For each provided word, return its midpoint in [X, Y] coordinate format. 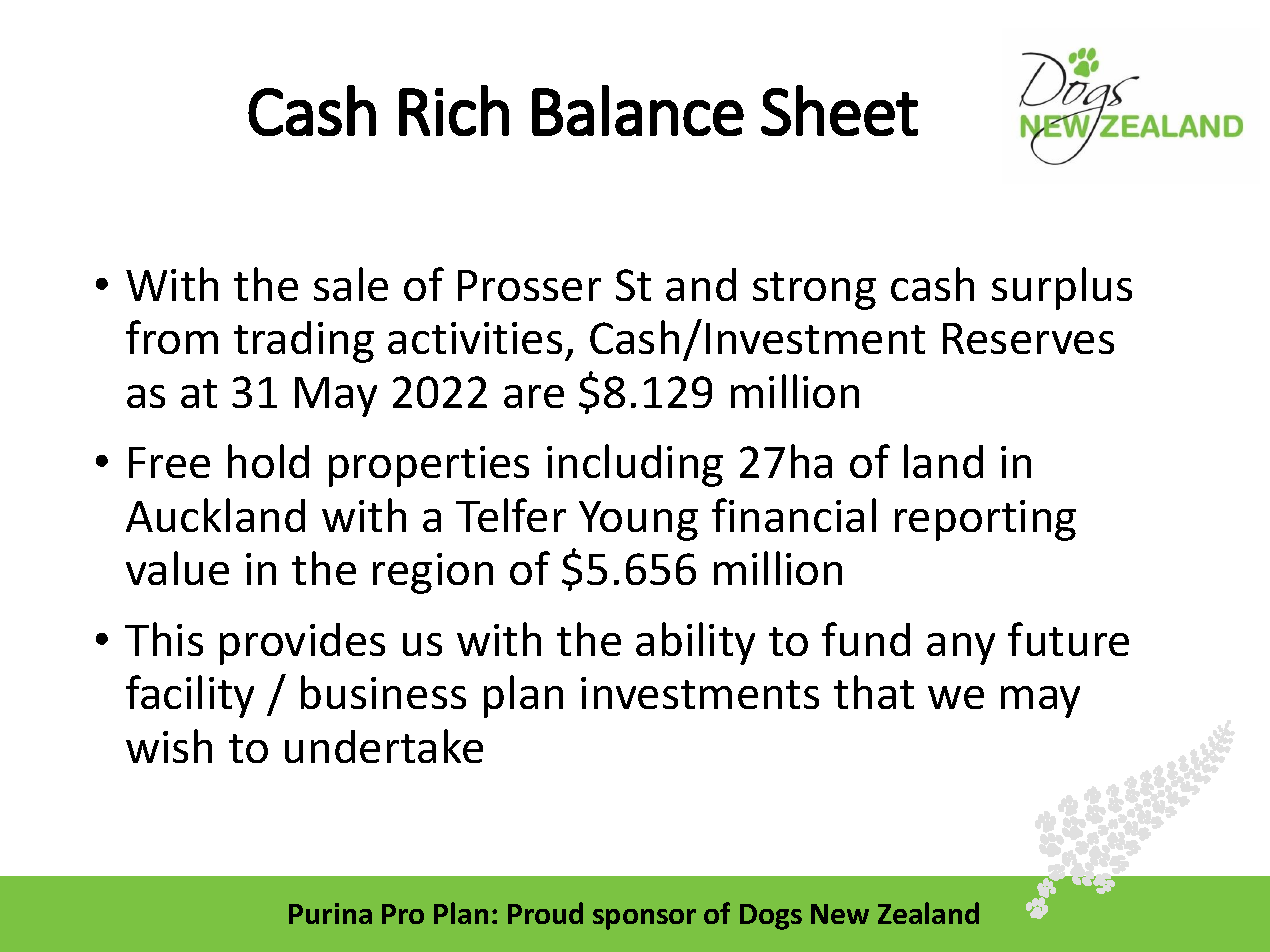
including [635, 465]
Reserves [1028, 338]
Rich [454, 110]
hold [268, 461]
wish [169, 746]
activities [475, 338]
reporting [985, 520]
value [177, 568]
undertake [384, 746]
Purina [330, 913]
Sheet [839, 110]
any [961, 649]
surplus [1062, 288]
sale [351, 284]
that [874, 692]
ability [695, 643]
